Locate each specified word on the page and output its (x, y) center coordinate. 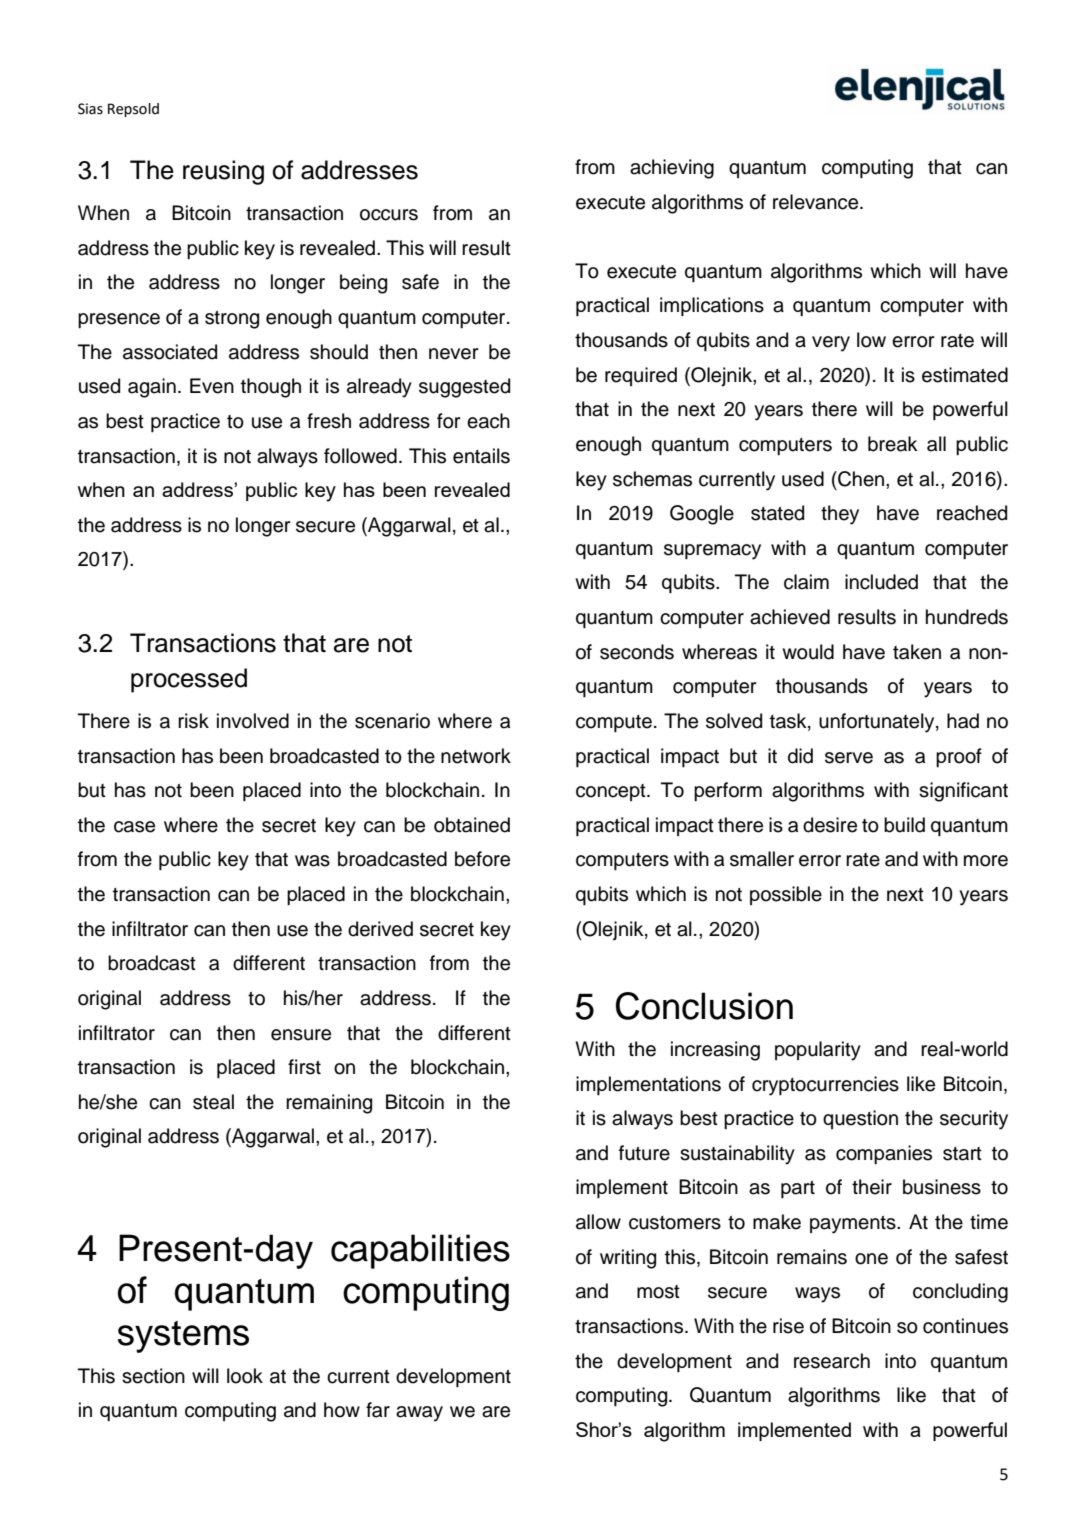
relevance (817, 202)
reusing (223, 172)
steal (213, 1102)
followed (360, 456)
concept (612, 792)
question (860, 1119)
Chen (861, 479)
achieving (672, 169)
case (134, 827)
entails (481, 456)
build (904, 825)
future (644, 1153)
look (245, 1376)
